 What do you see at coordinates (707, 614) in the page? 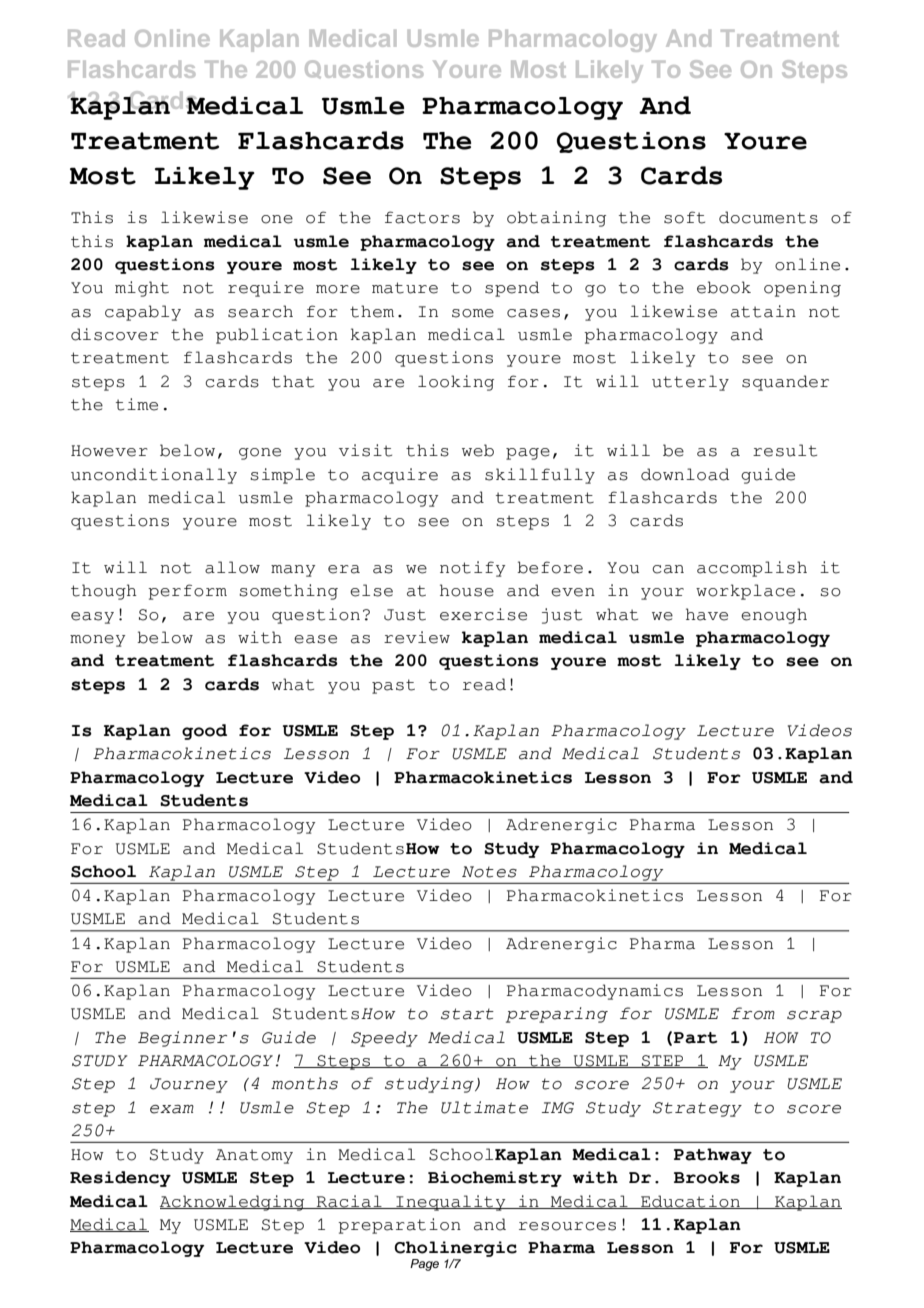
I see `have` at bounding box center [707, 614].
